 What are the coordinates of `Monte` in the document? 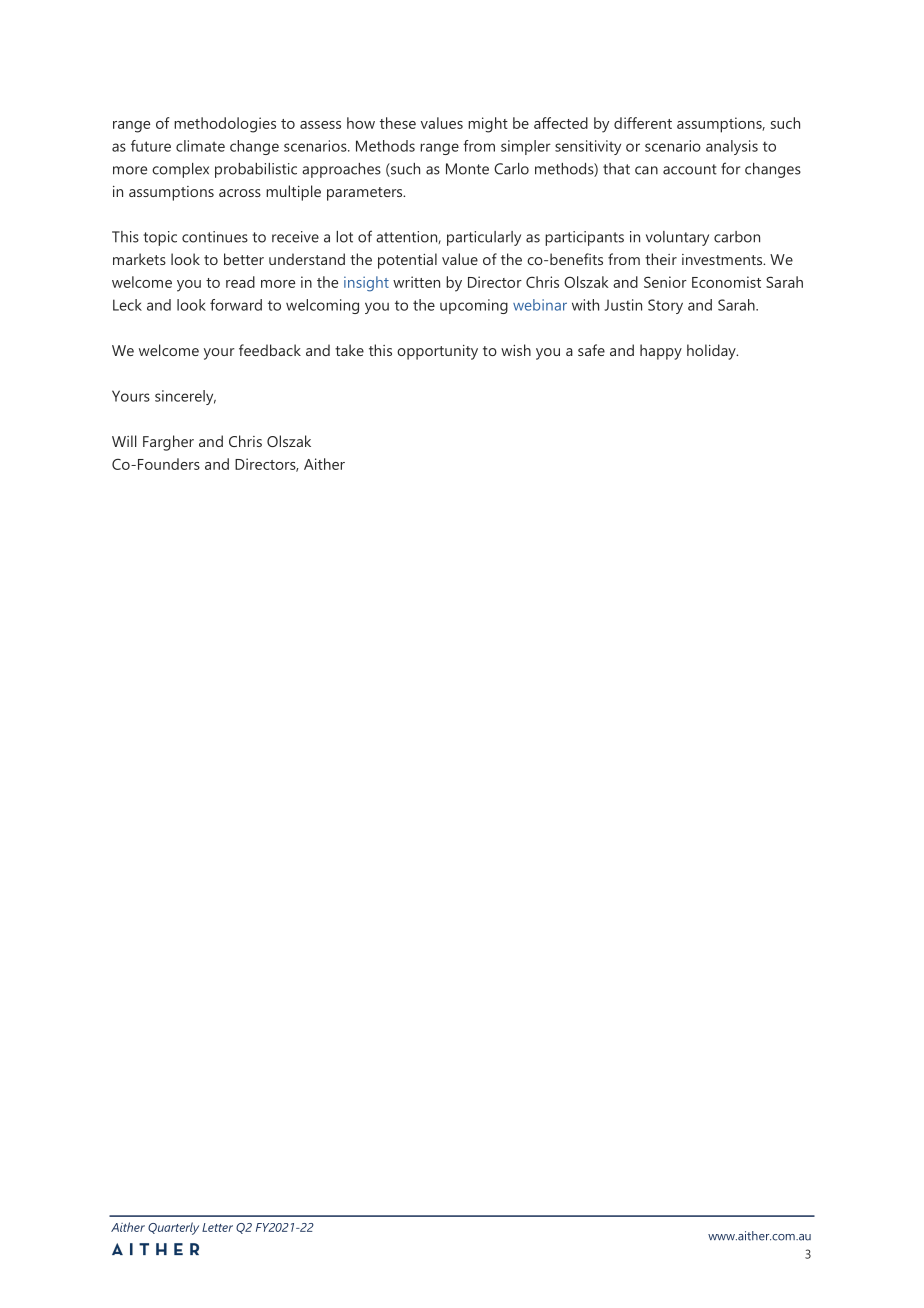 It's located at (467, 169).
